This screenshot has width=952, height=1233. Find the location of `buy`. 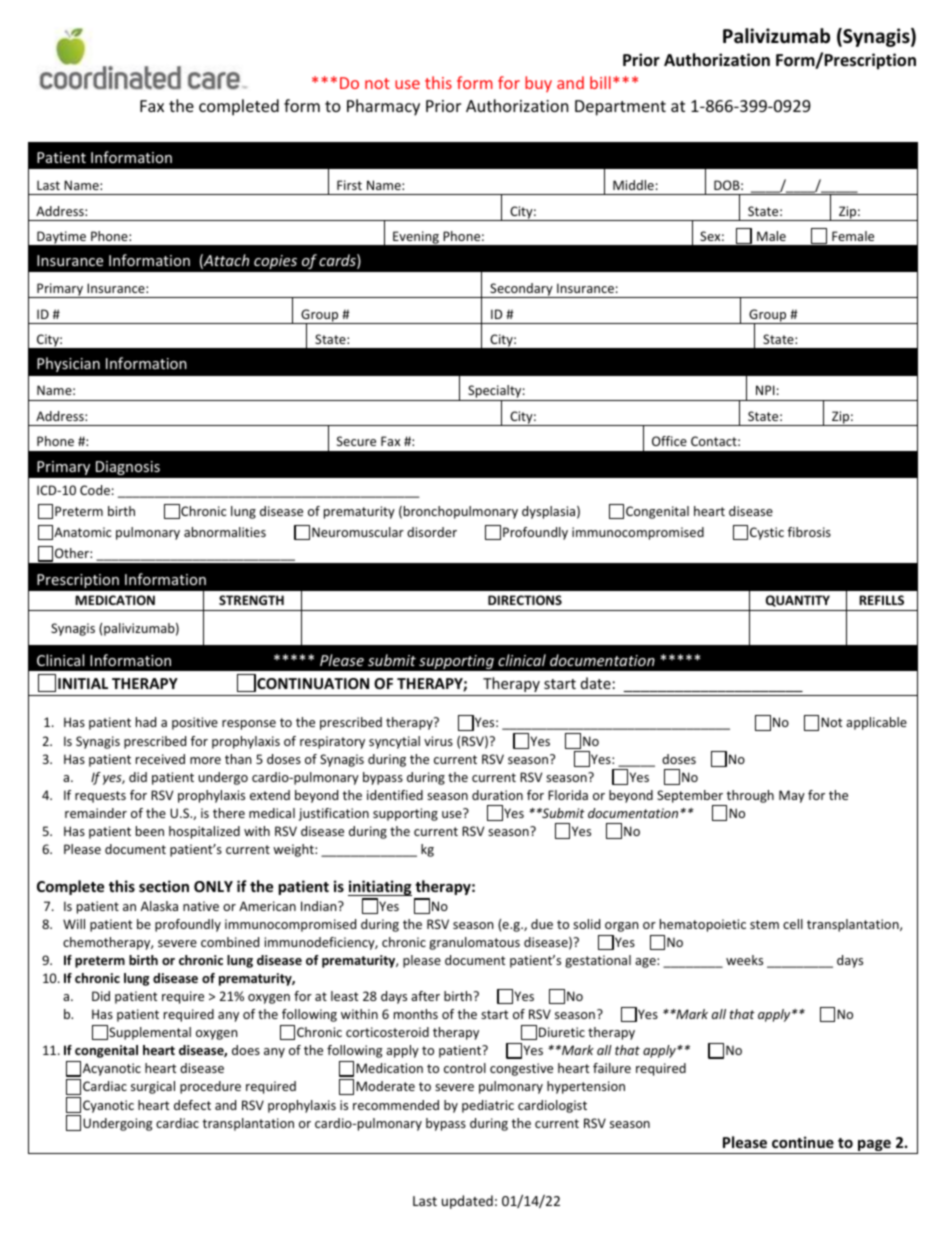

buy is located at coordinates (538, 84).
